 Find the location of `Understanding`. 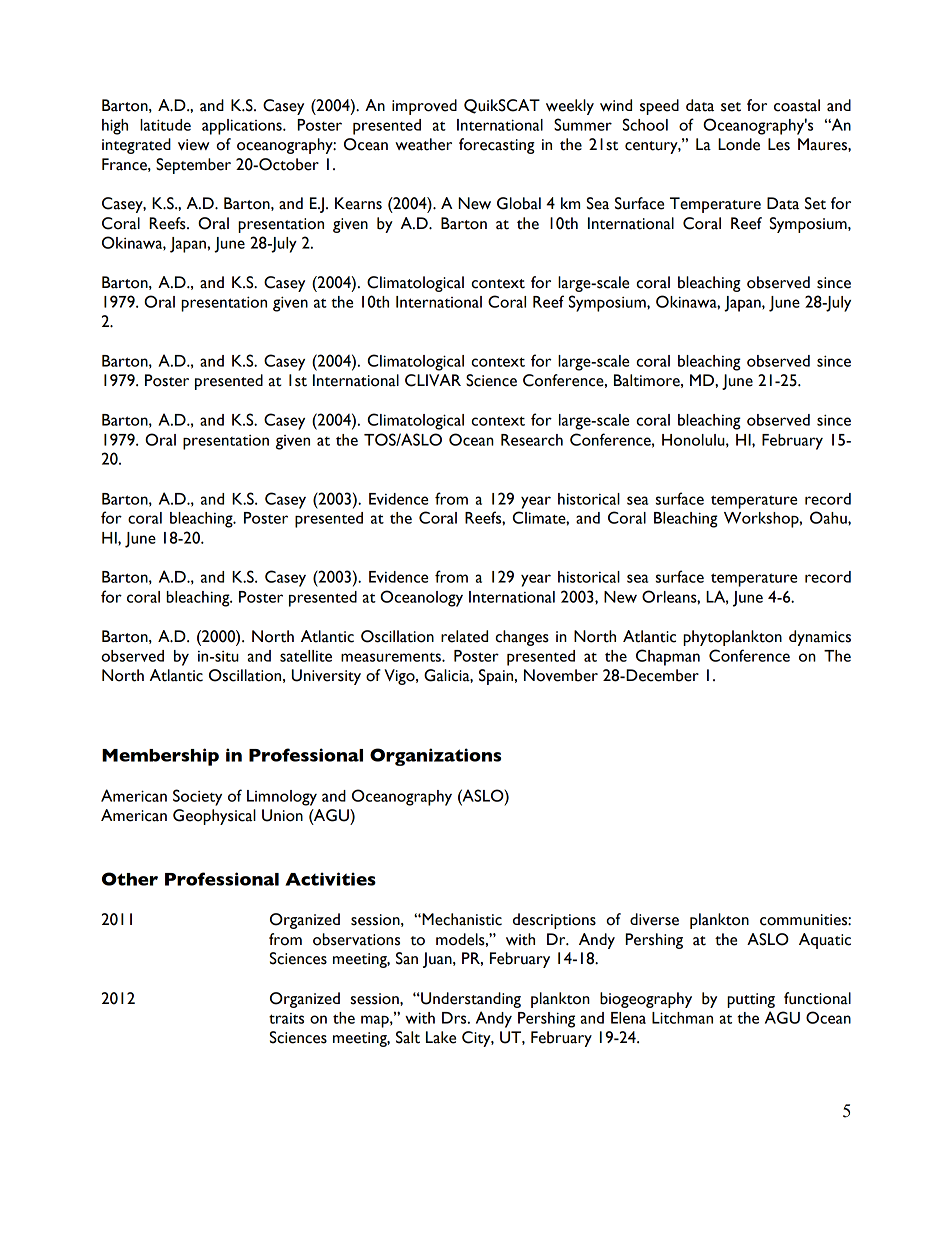

Understanding is located at coordinates (470, 1000).
